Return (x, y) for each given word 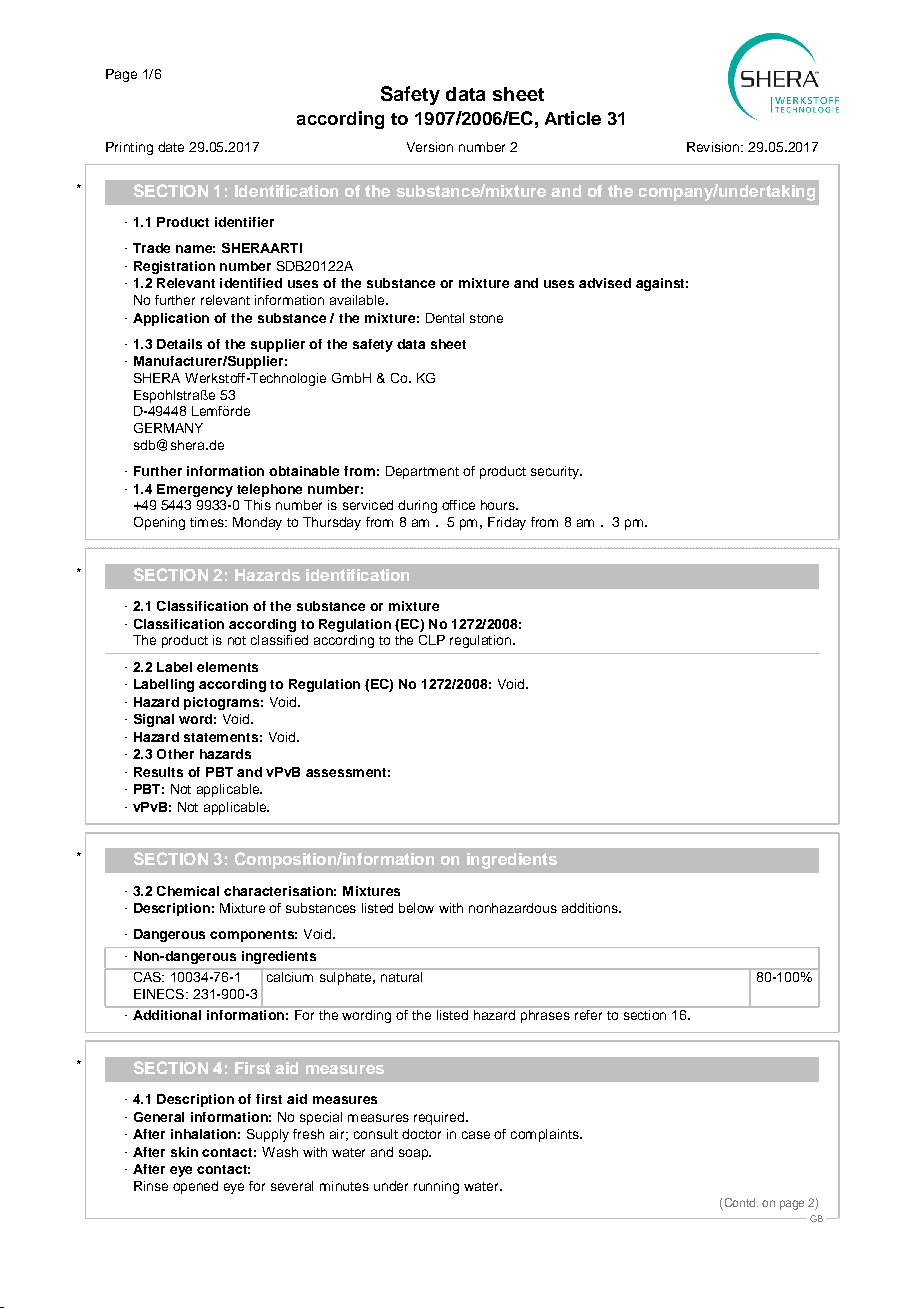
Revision (714, 147)
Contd (740, 1202)
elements (227, 667)
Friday (507, 523)
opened (195, 1187)
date (171, 147)
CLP (432, 640)
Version (430, 147)
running (436, 1187)
